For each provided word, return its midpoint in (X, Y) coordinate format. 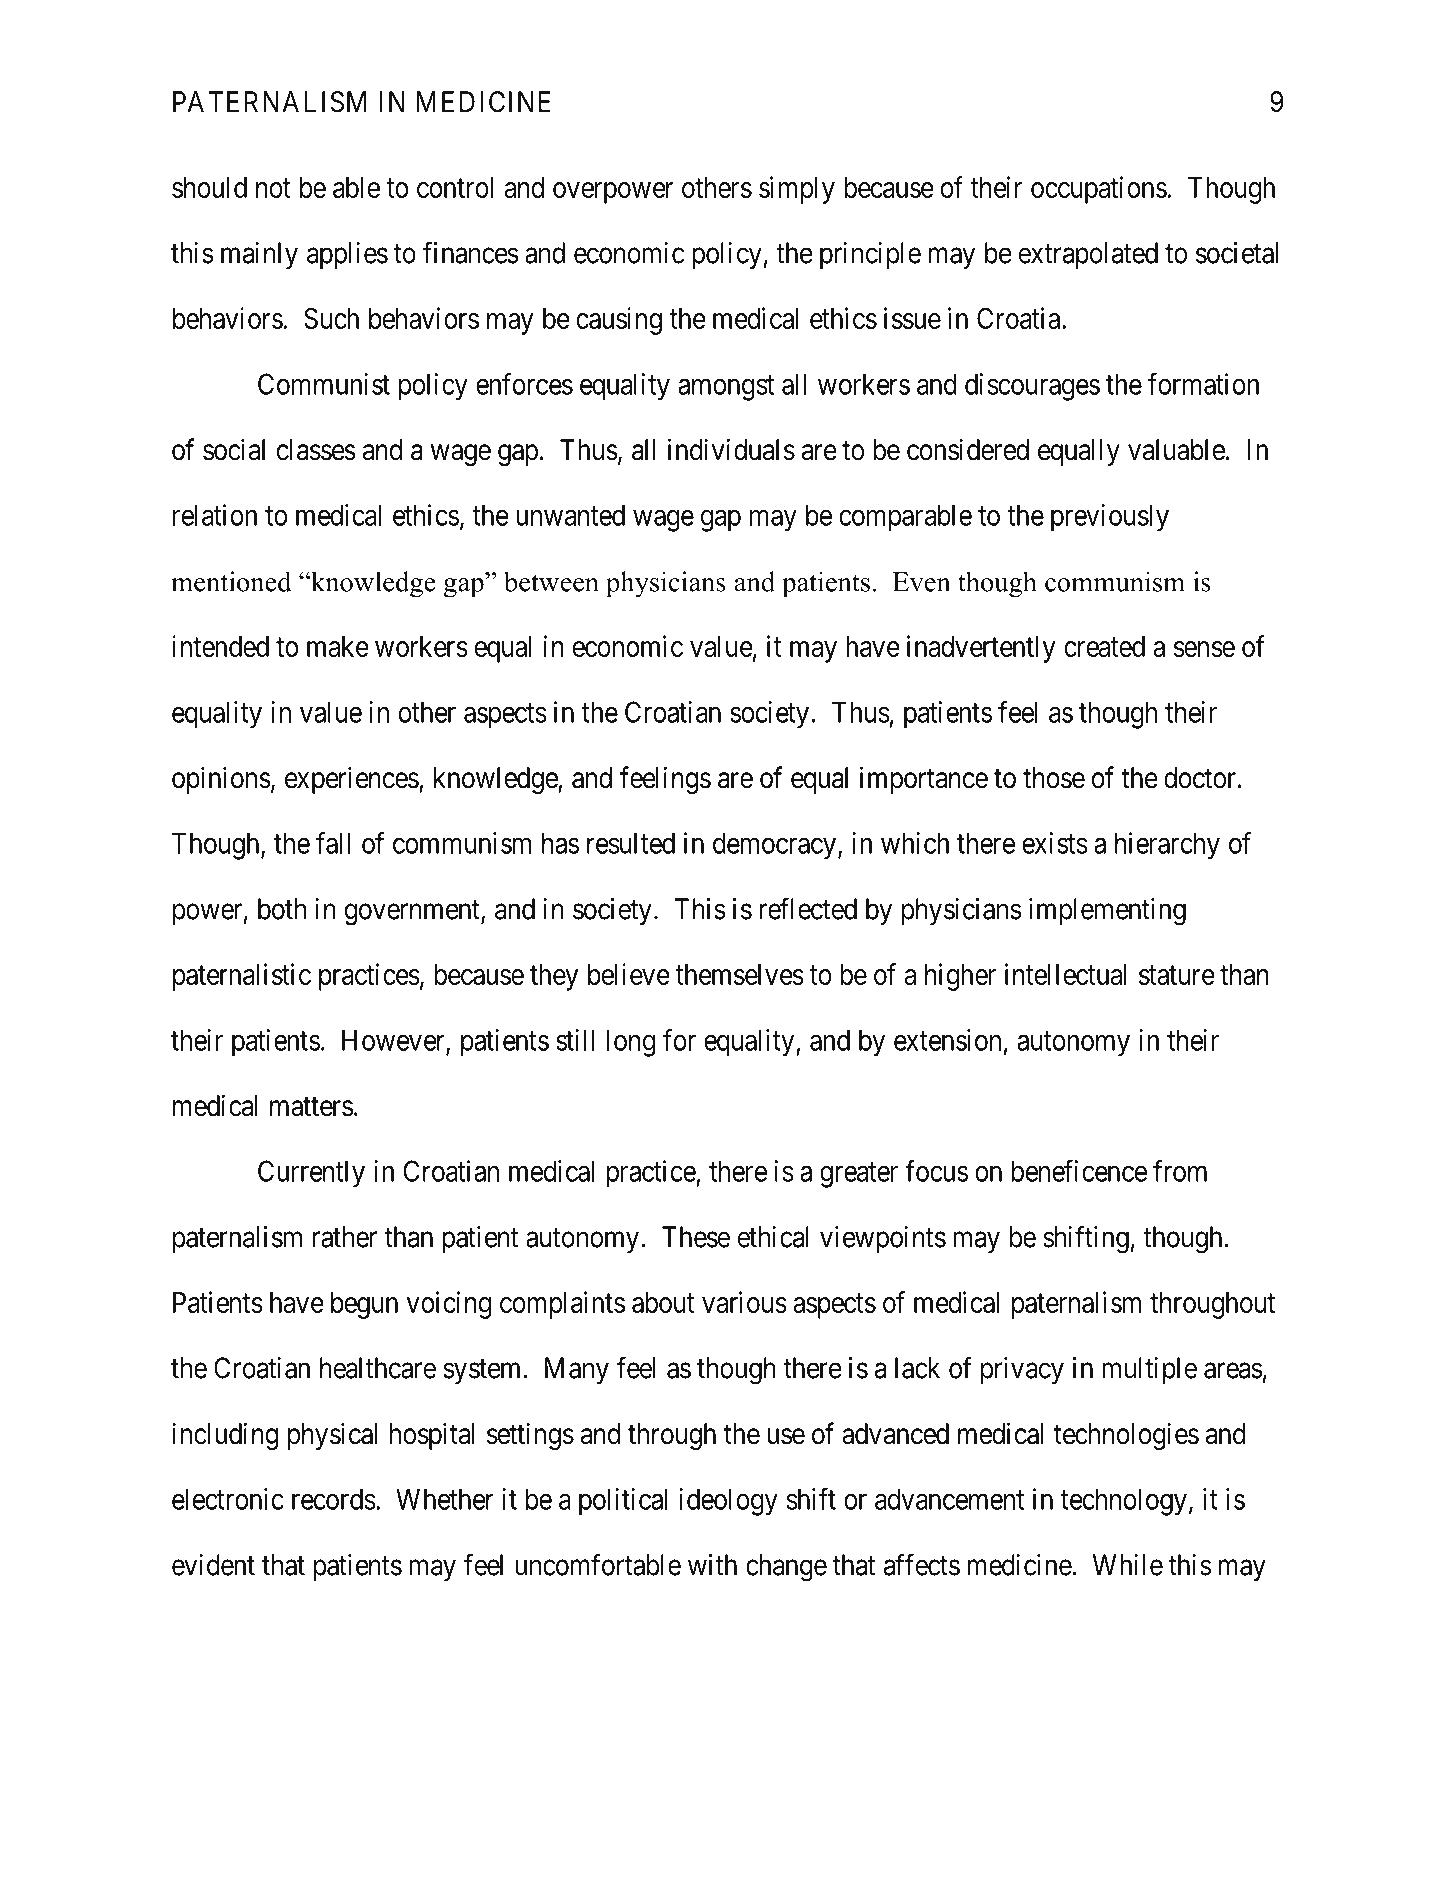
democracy (774, 846)
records (334, 1499)
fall (333, 843)
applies (347, 255)
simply (797, 190)
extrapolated (1088, 255)
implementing (1107, 912)
